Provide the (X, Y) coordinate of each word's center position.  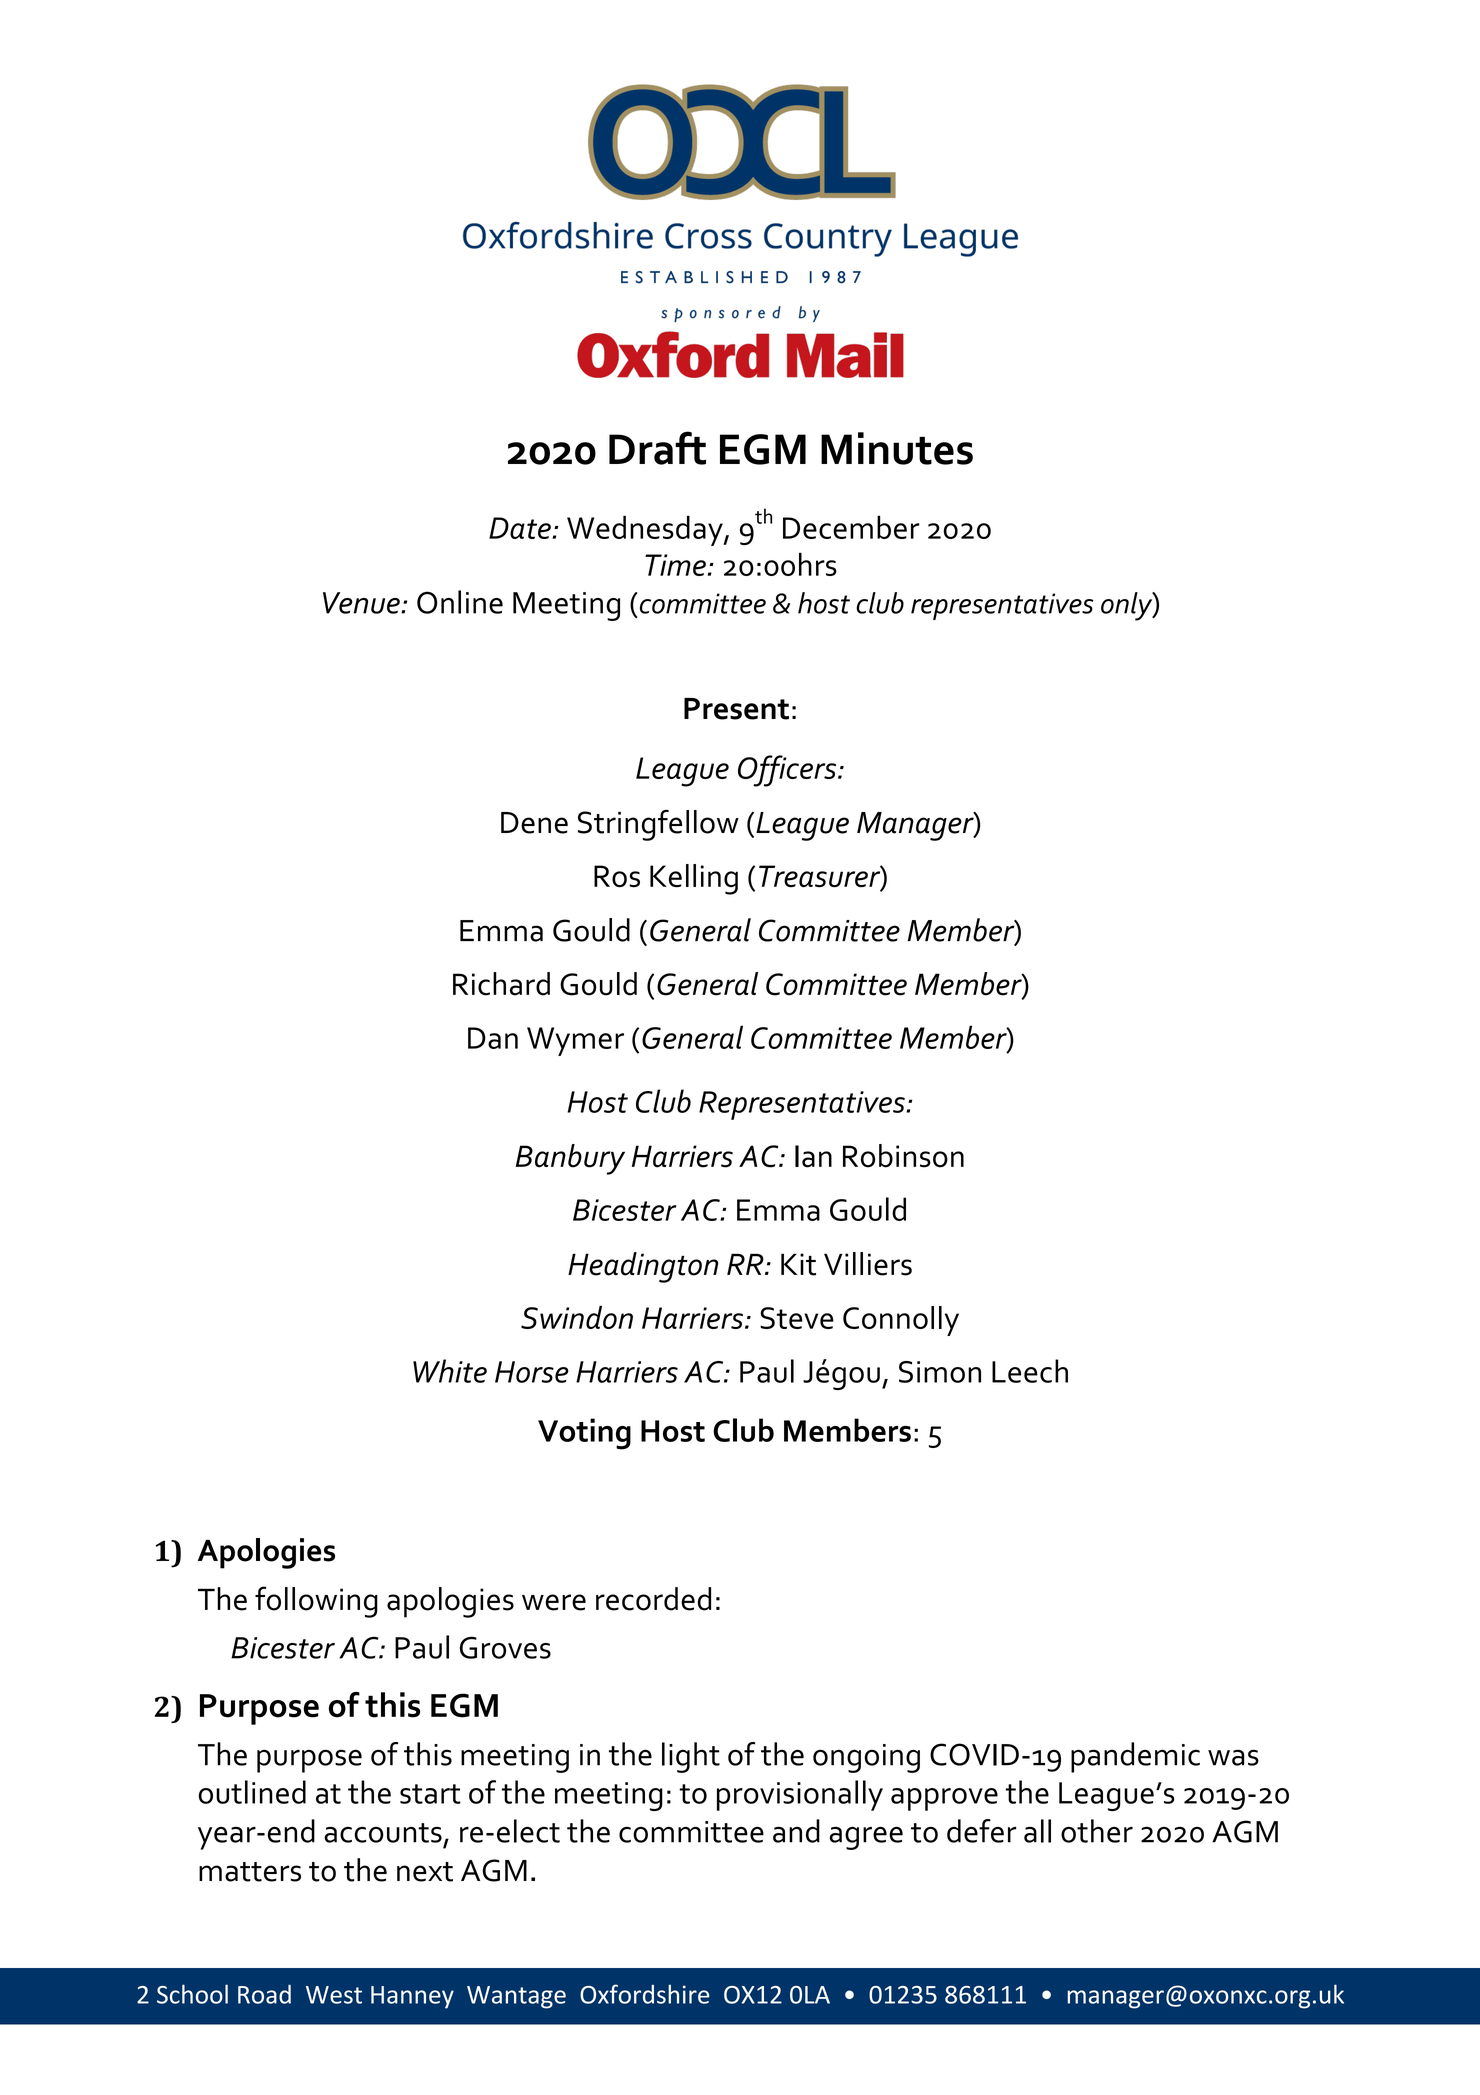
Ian (813, 1156)
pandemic (1135, 1757)
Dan (493, 1038)
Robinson (903, 1156)
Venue (362, 603)
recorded (653, 1599)
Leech (1030, 1371)
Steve (797, 1318)
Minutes (897, 448)
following (316, 1602)
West (334, 1995)
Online (460, 602)
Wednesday (646, 530)
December (851, 527)
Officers (788, 771)
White (450, 1371)
